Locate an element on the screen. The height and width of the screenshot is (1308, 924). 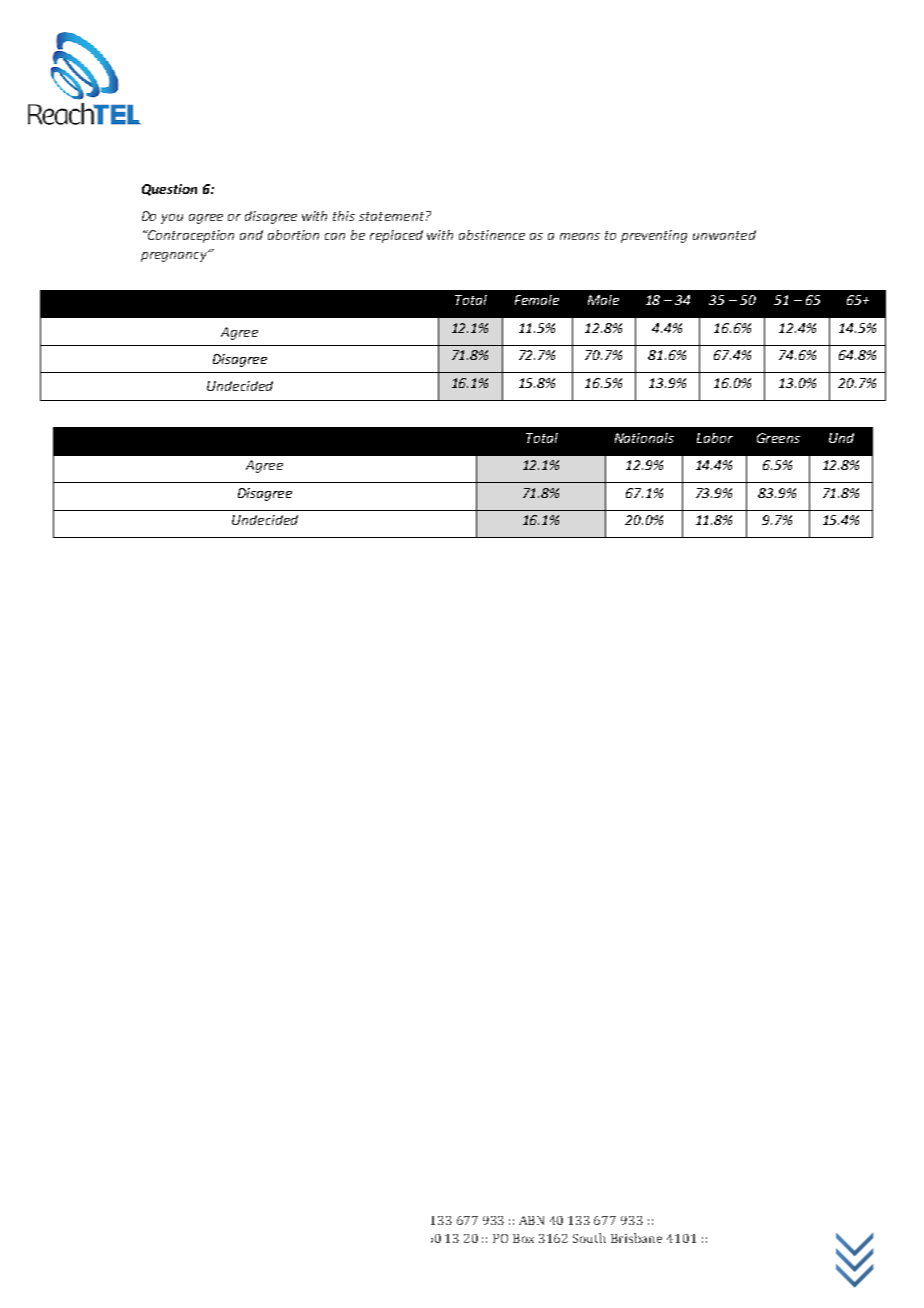
Greens is located at coordinates (778, 438).
